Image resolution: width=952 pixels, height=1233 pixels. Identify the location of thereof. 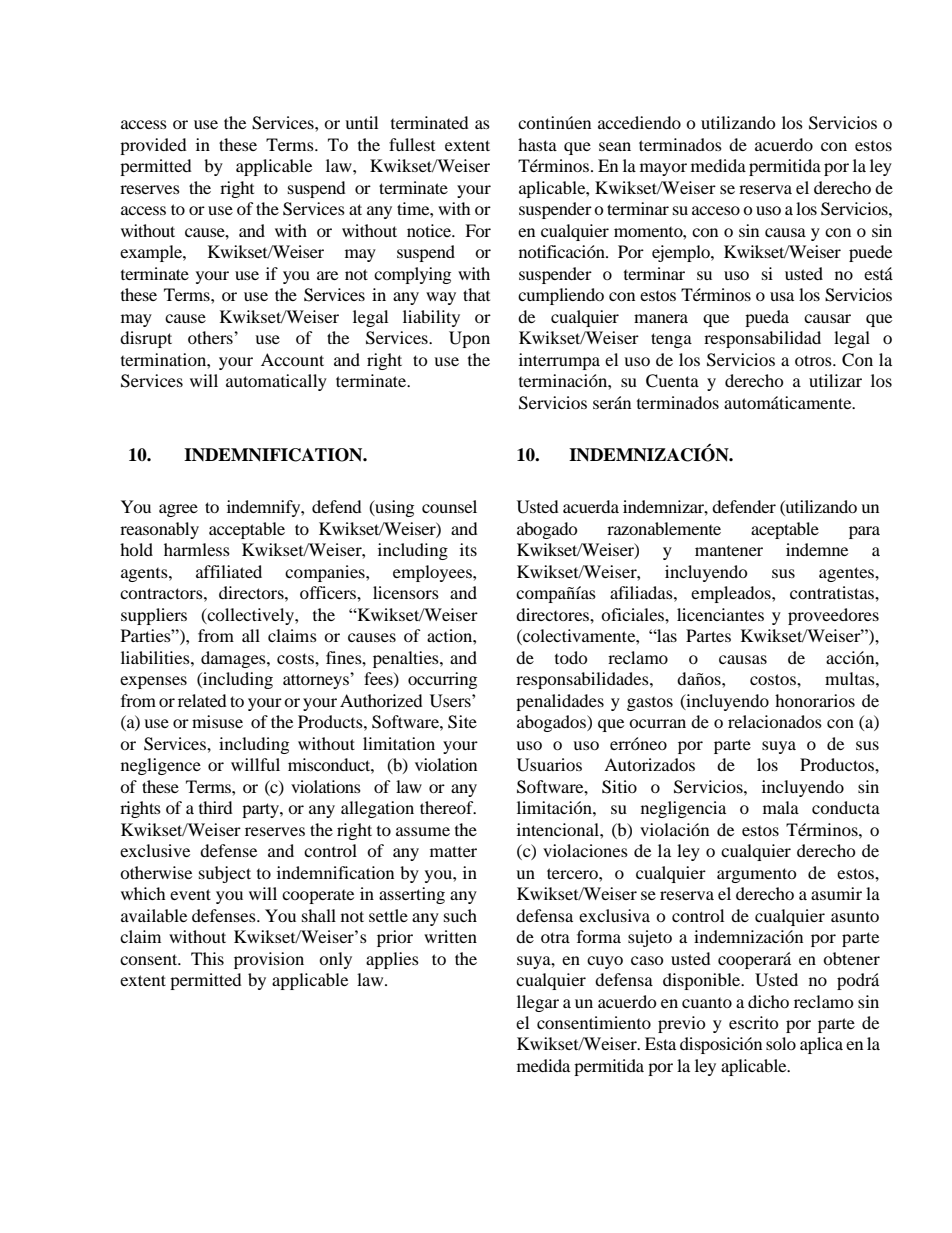
(448, 807).
